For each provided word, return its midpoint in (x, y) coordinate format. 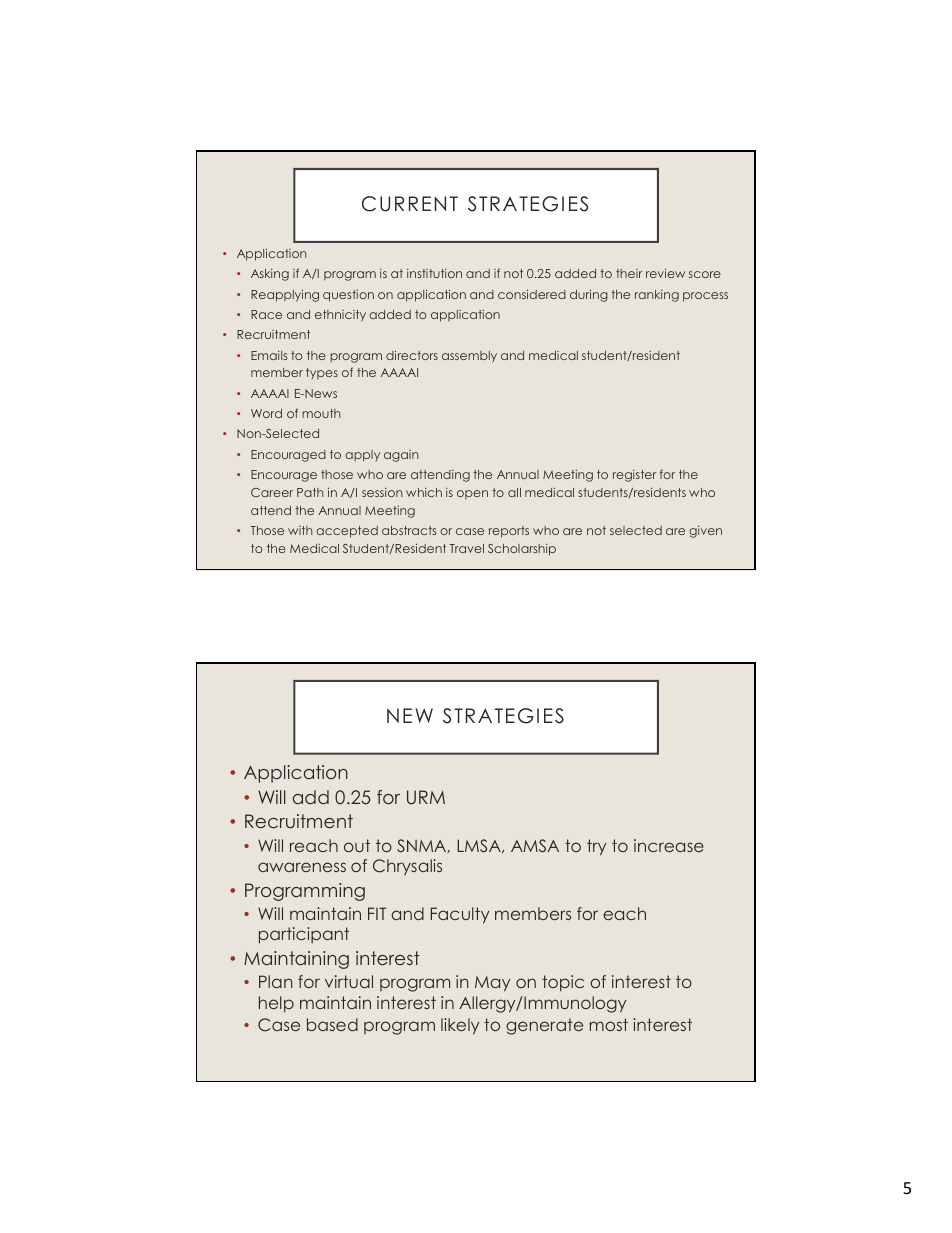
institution (434, 273)
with (300, 530)
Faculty (460, 915)
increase (669, 845)
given (705, 532)
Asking (270, 275)
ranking (657, 296)
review (665, 273)
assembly (469, 357)
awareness (302, 867)
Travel (466, 548)
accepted (347, 532)
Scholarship (522, 550)
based (332, 1024)
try (596, 847)
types (322, 373)
